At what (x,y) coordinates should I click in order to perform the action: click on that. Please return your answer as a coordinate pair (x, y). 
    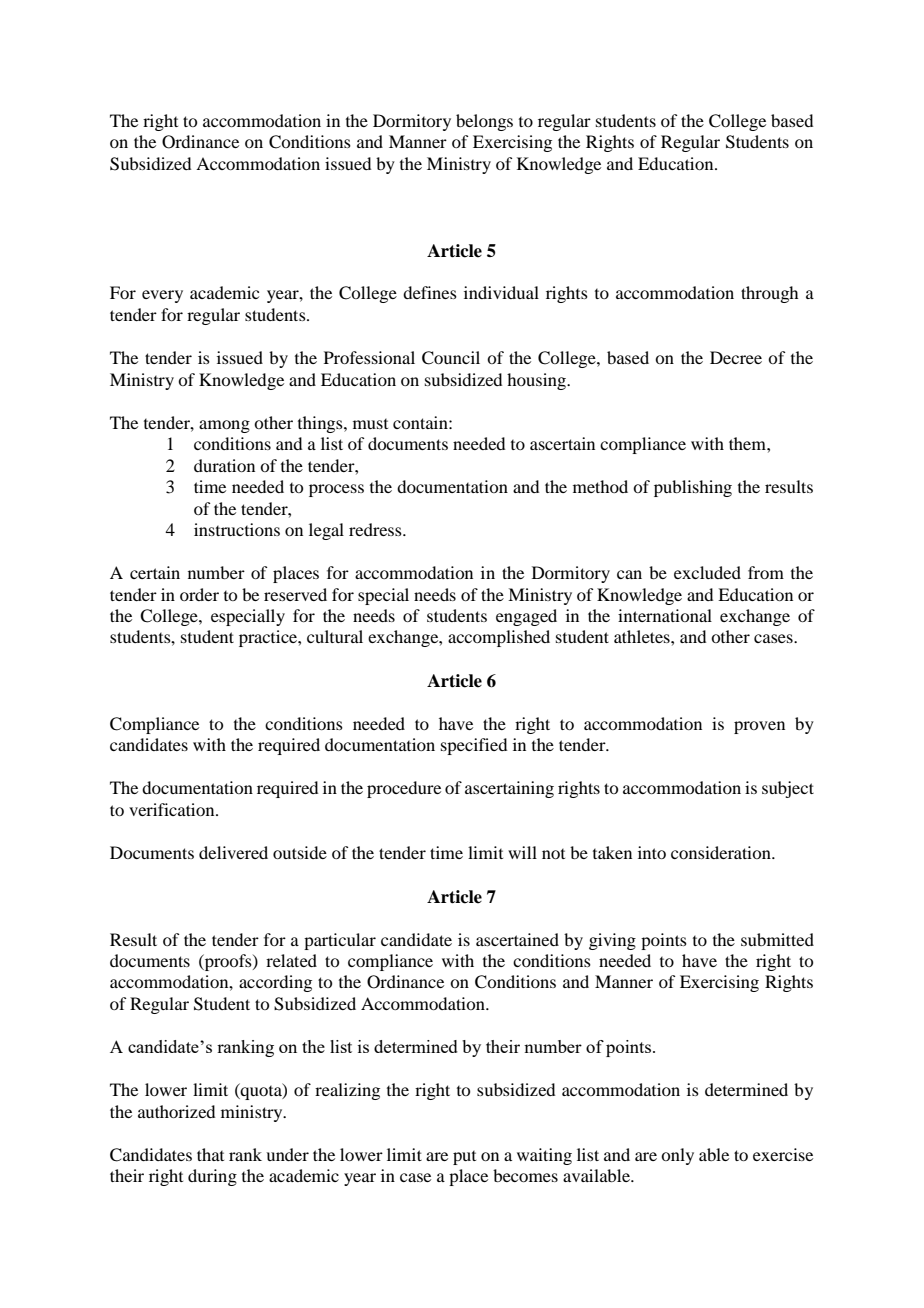
    Looking at the image, I should click on (210, 1154).
